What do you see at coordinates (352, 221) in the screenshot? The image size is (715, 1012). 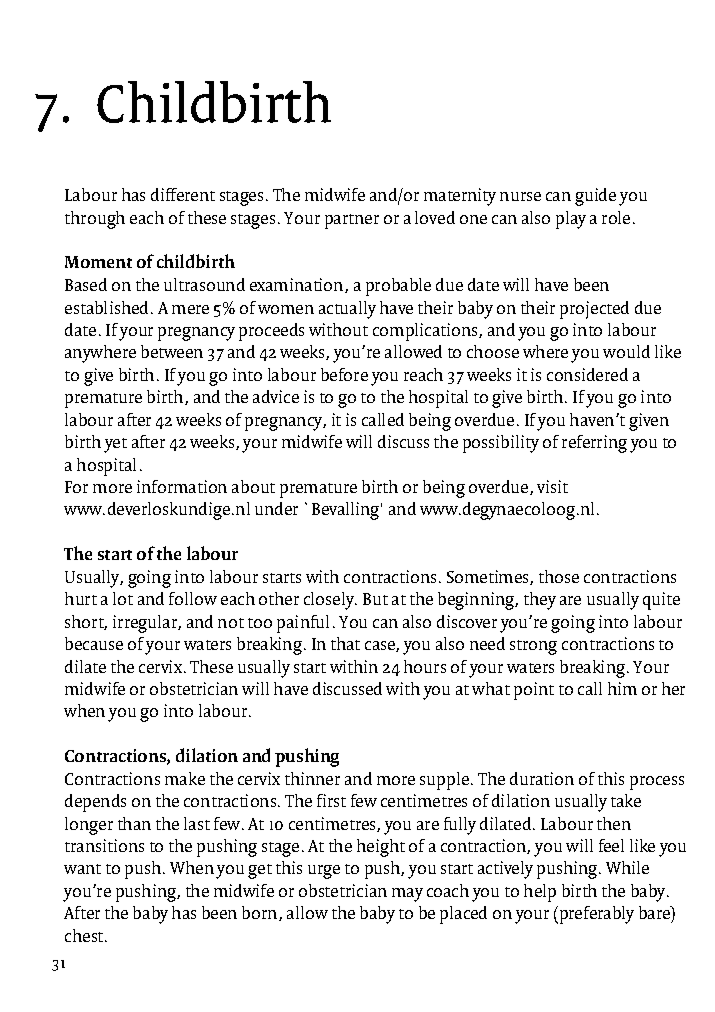 I see `partner` at bounding box center [352, 221].
